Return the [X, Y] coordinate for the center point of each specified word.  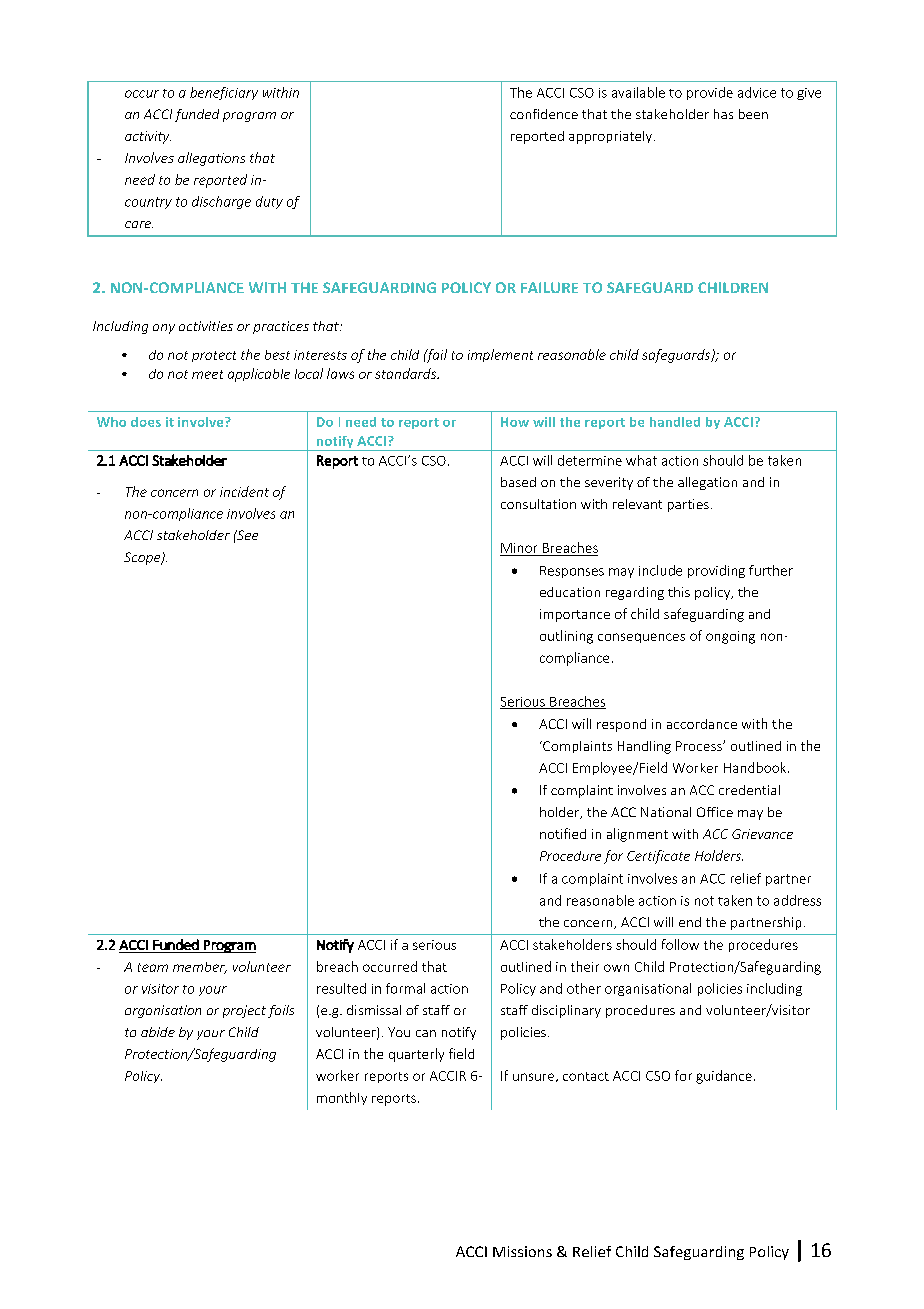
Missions [522, 1251]
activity [148, 137]
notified [563, 833]
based [518, 482]
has [723, 114]
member [200, 968]
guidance [724, 1077]
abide [158, 1032]
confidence [544, 114]
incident [244, 491]
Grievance [762, 834]
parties [688, 505]
